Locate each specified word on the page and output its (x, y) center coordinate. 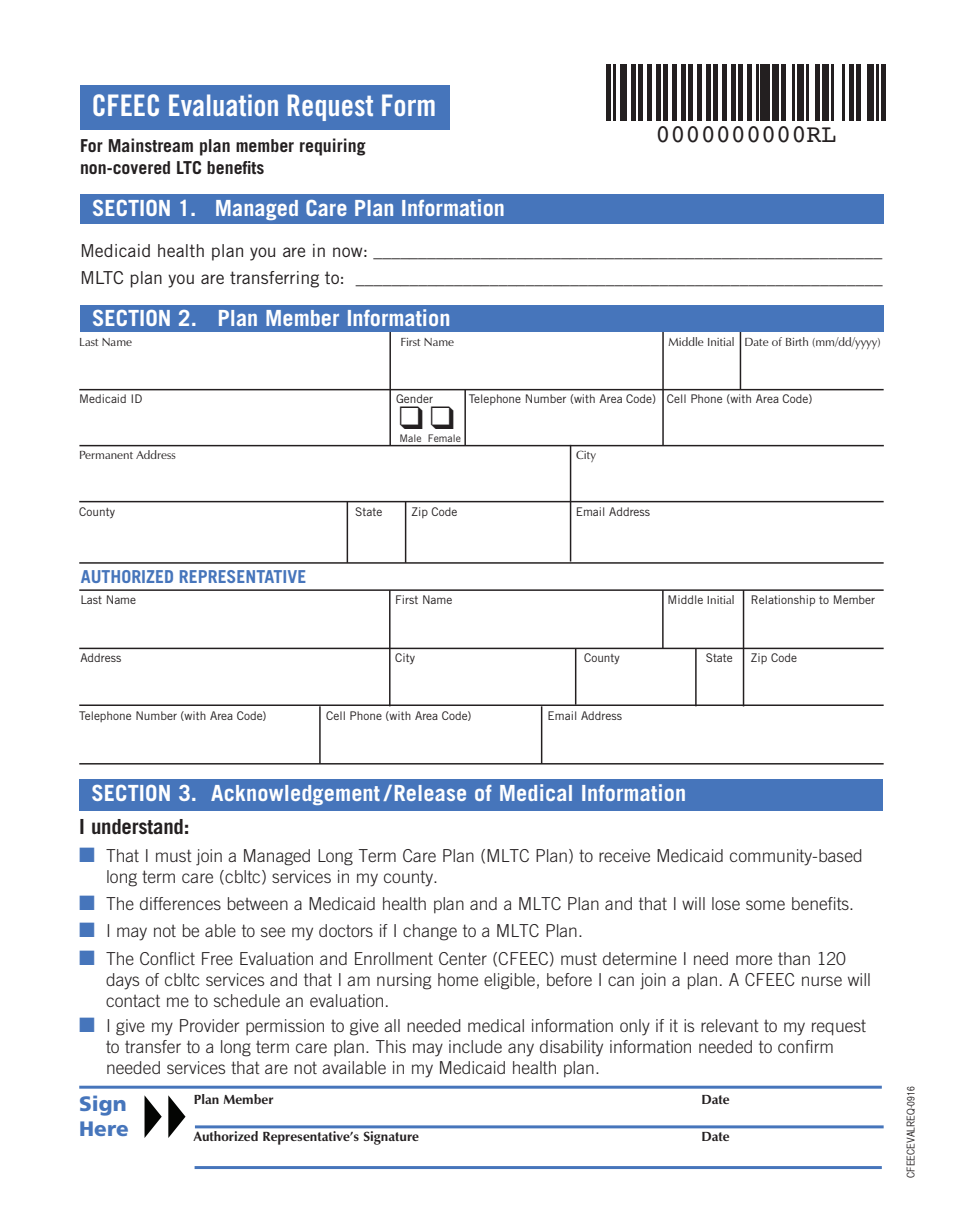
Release (430, 793)
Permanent (106, 455)
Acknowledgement (295, 795)
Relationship (783, 600)
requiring (333, 147)
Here (104, 1128)
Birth (797, 341)
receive (624, 855)
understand (137, 826)
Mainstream (151, 145)
